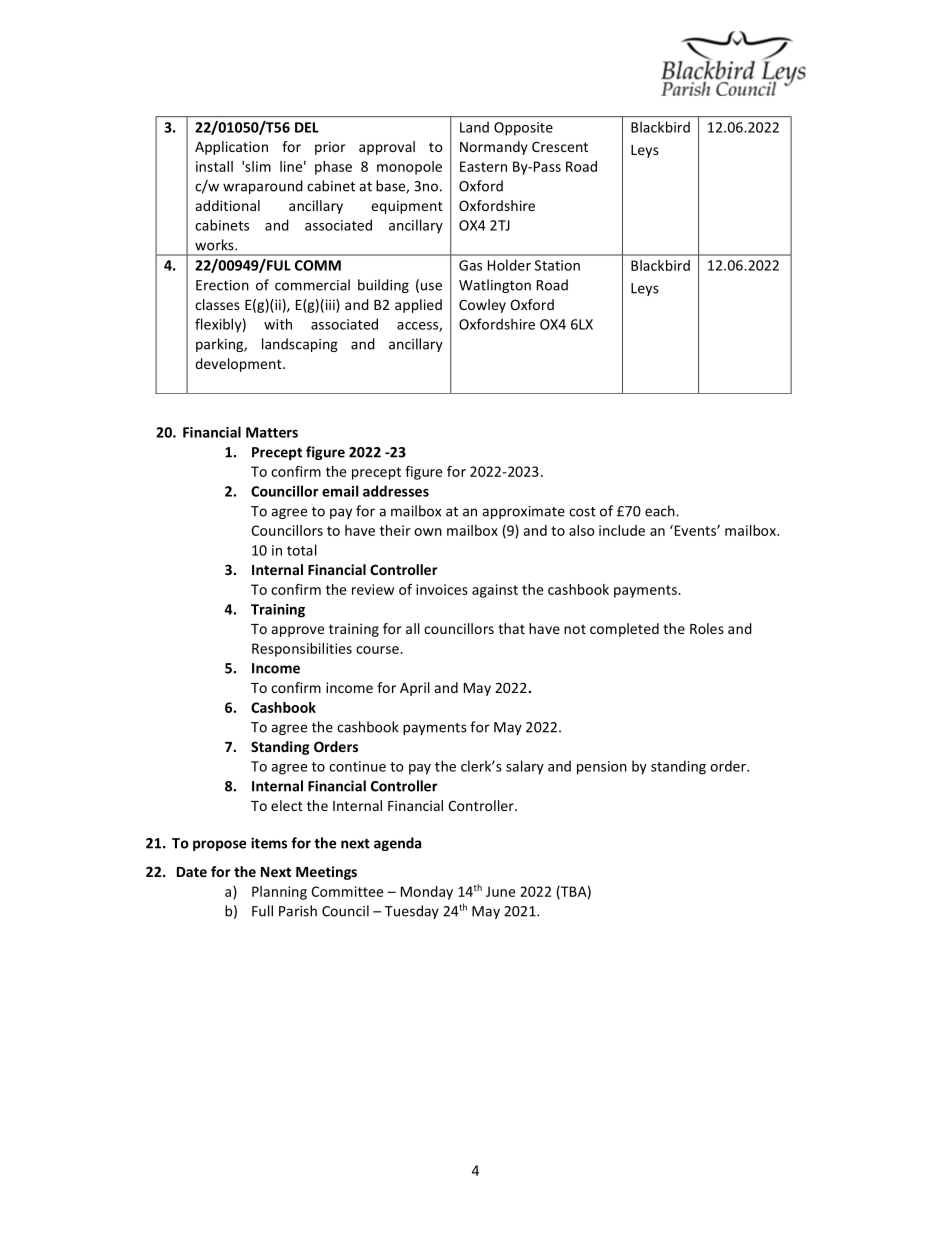 This image has height=1233, width=952. I want to click on Monday, so click(427, 893).
